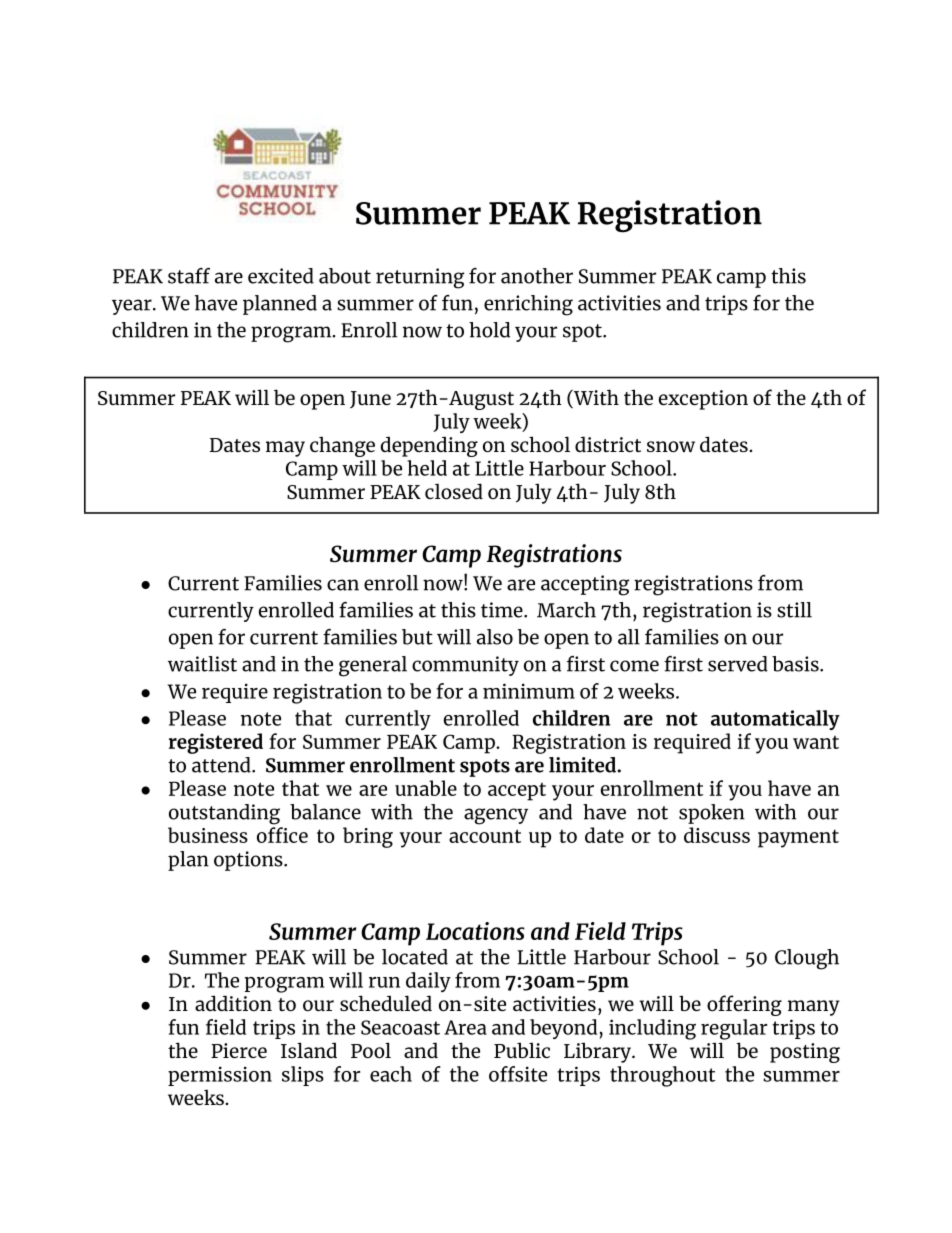 The height and width of the page is (1233, 952). I want to click on staff, so click(189, 276).
